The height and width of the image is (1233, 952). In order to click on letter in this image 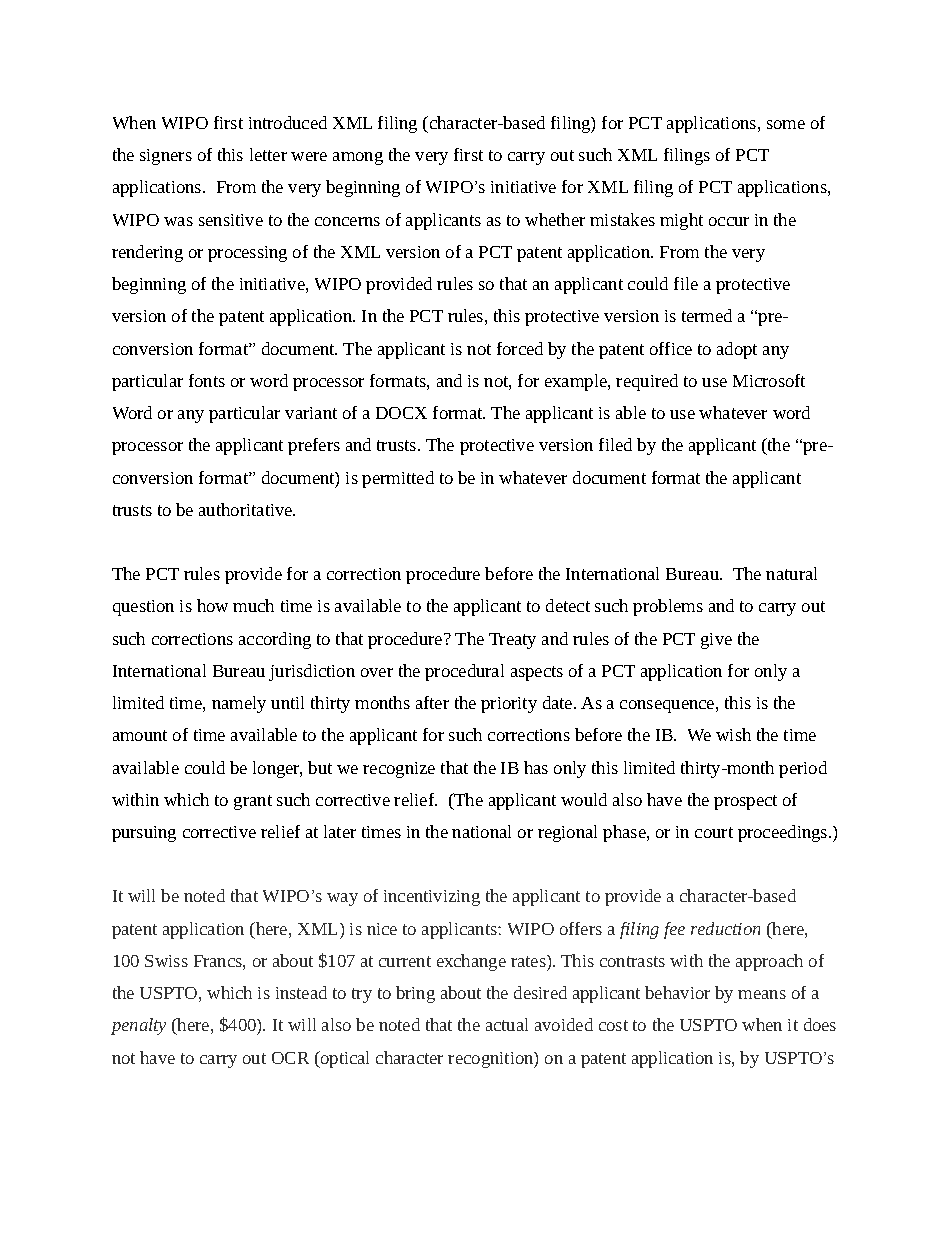, I will do `click(268, 154)`.
